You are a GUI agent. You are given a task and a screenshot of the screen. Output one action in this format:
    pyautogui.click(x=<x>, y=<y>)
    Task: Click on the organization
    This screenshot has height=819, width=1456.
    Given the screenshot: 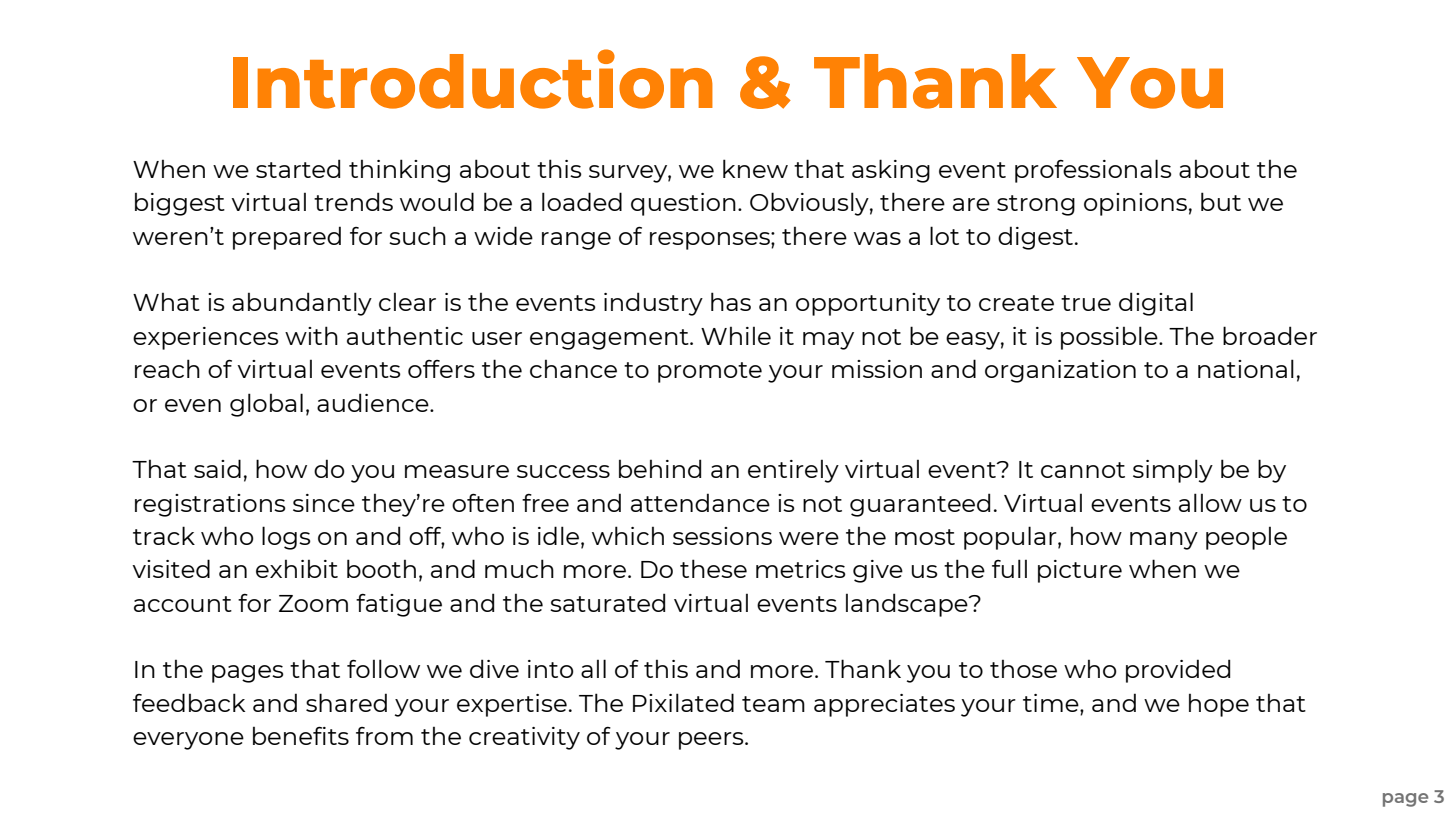 What is the action you would take?
    pyautogui.click(x=1060, y=371)
